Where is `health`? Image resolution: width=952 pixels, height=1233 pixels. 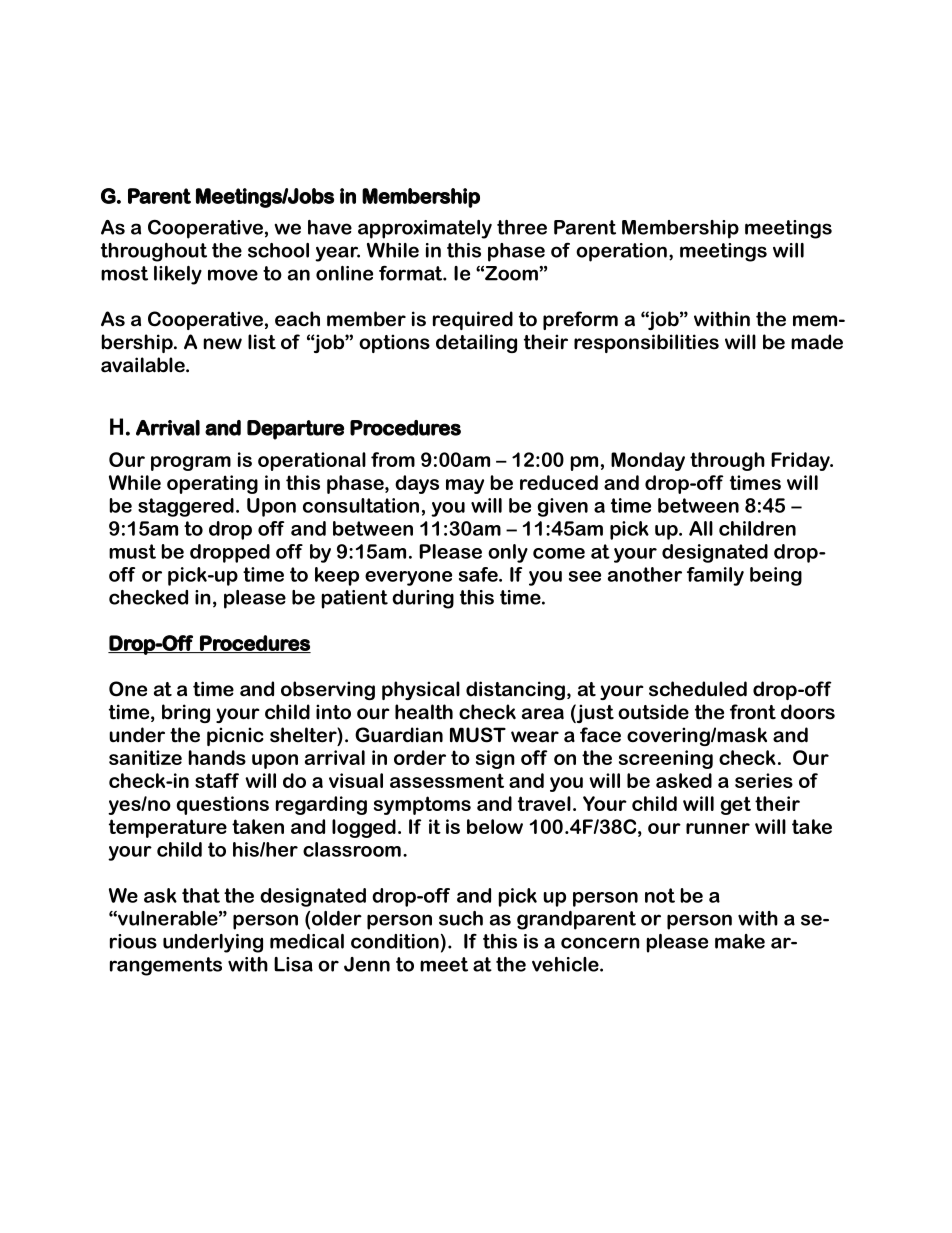 health is located at coordinates (424, 712).
